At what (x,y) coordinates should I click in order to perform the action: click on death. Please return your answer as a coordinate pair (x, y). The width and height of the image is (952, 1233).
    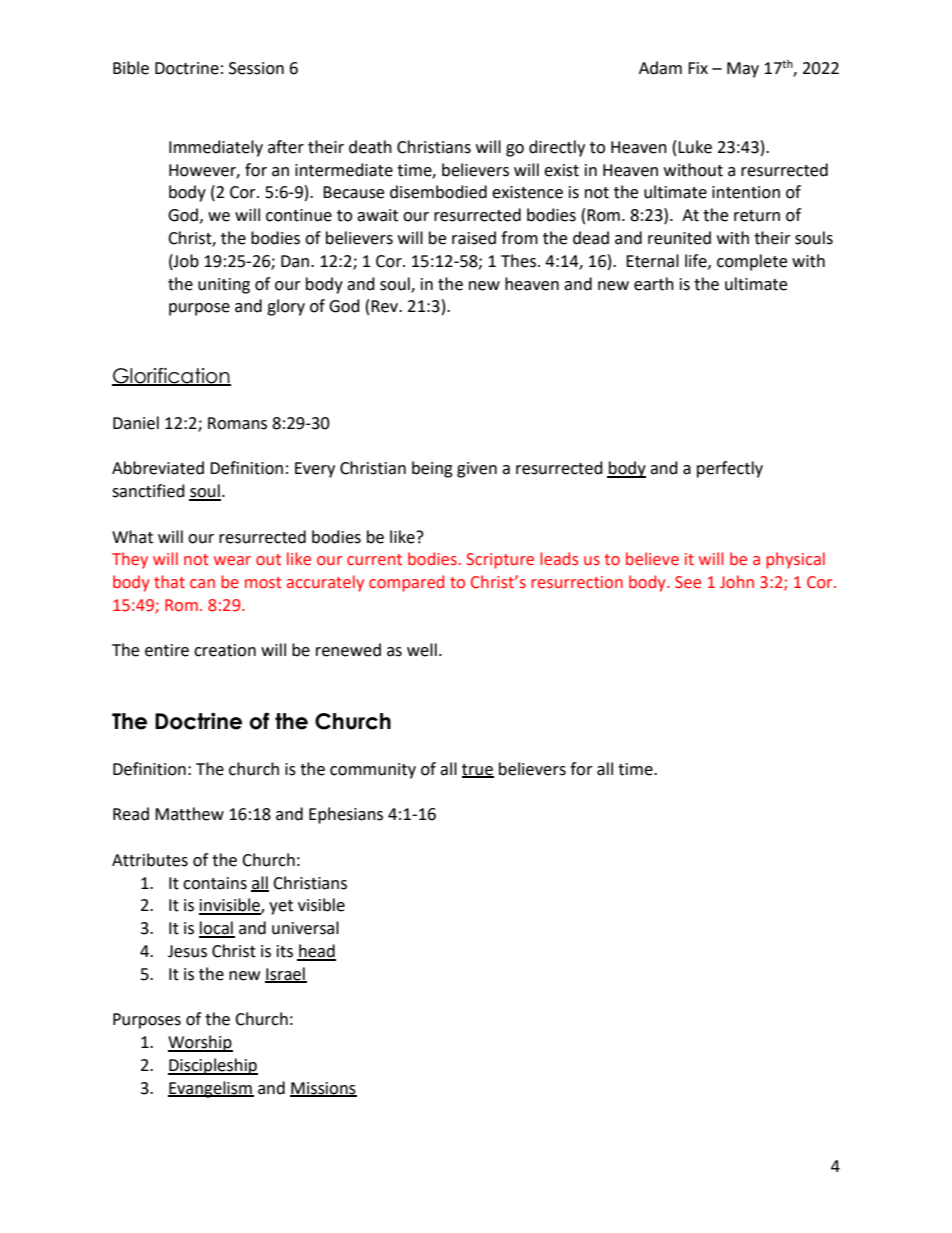
    Looking at the image, I should click on (370, 147).
